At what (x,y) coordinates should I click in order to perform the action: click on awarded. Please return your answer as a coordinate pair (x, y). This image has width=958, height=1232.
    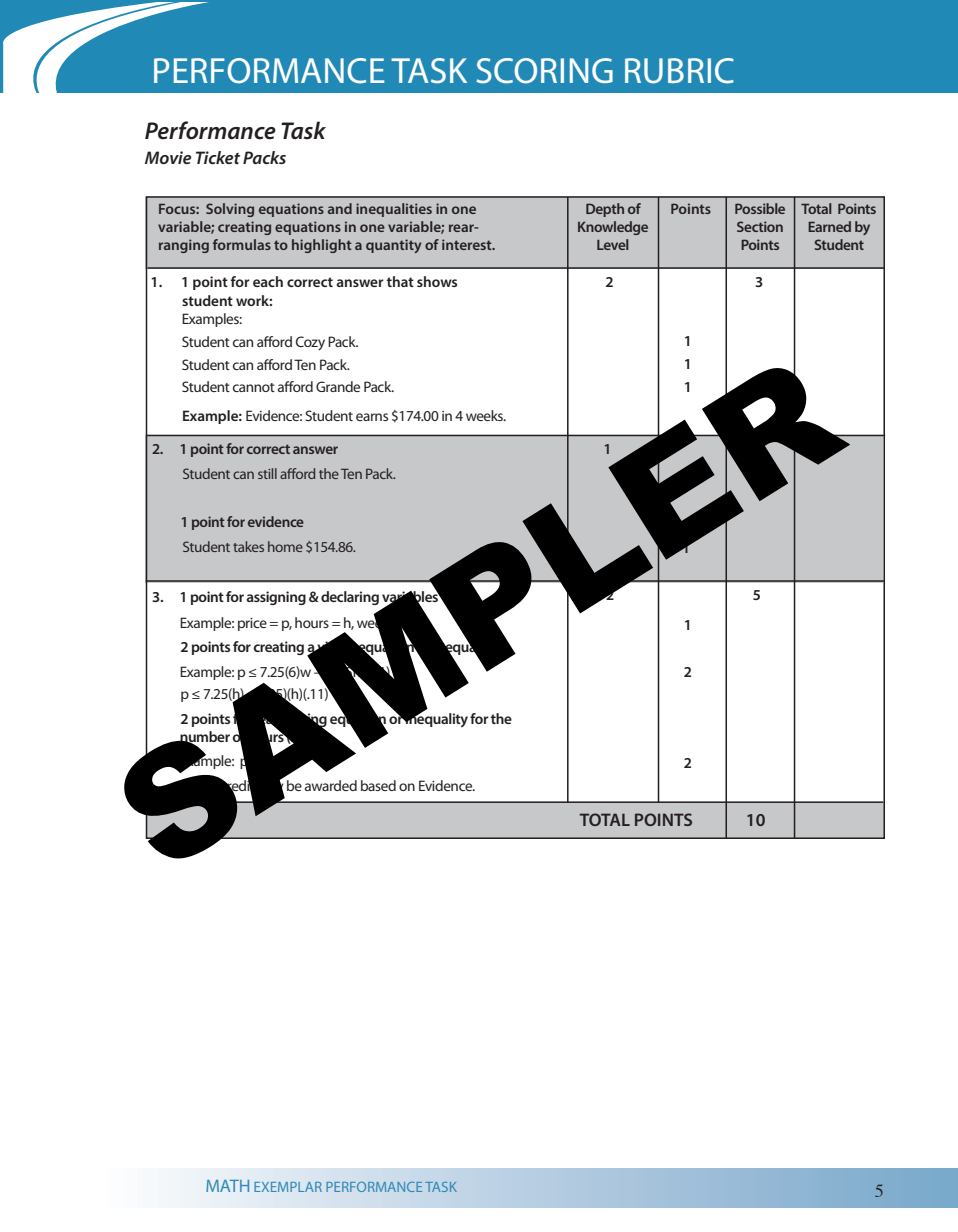
    Looking at the image, I should click on (331, 785).
